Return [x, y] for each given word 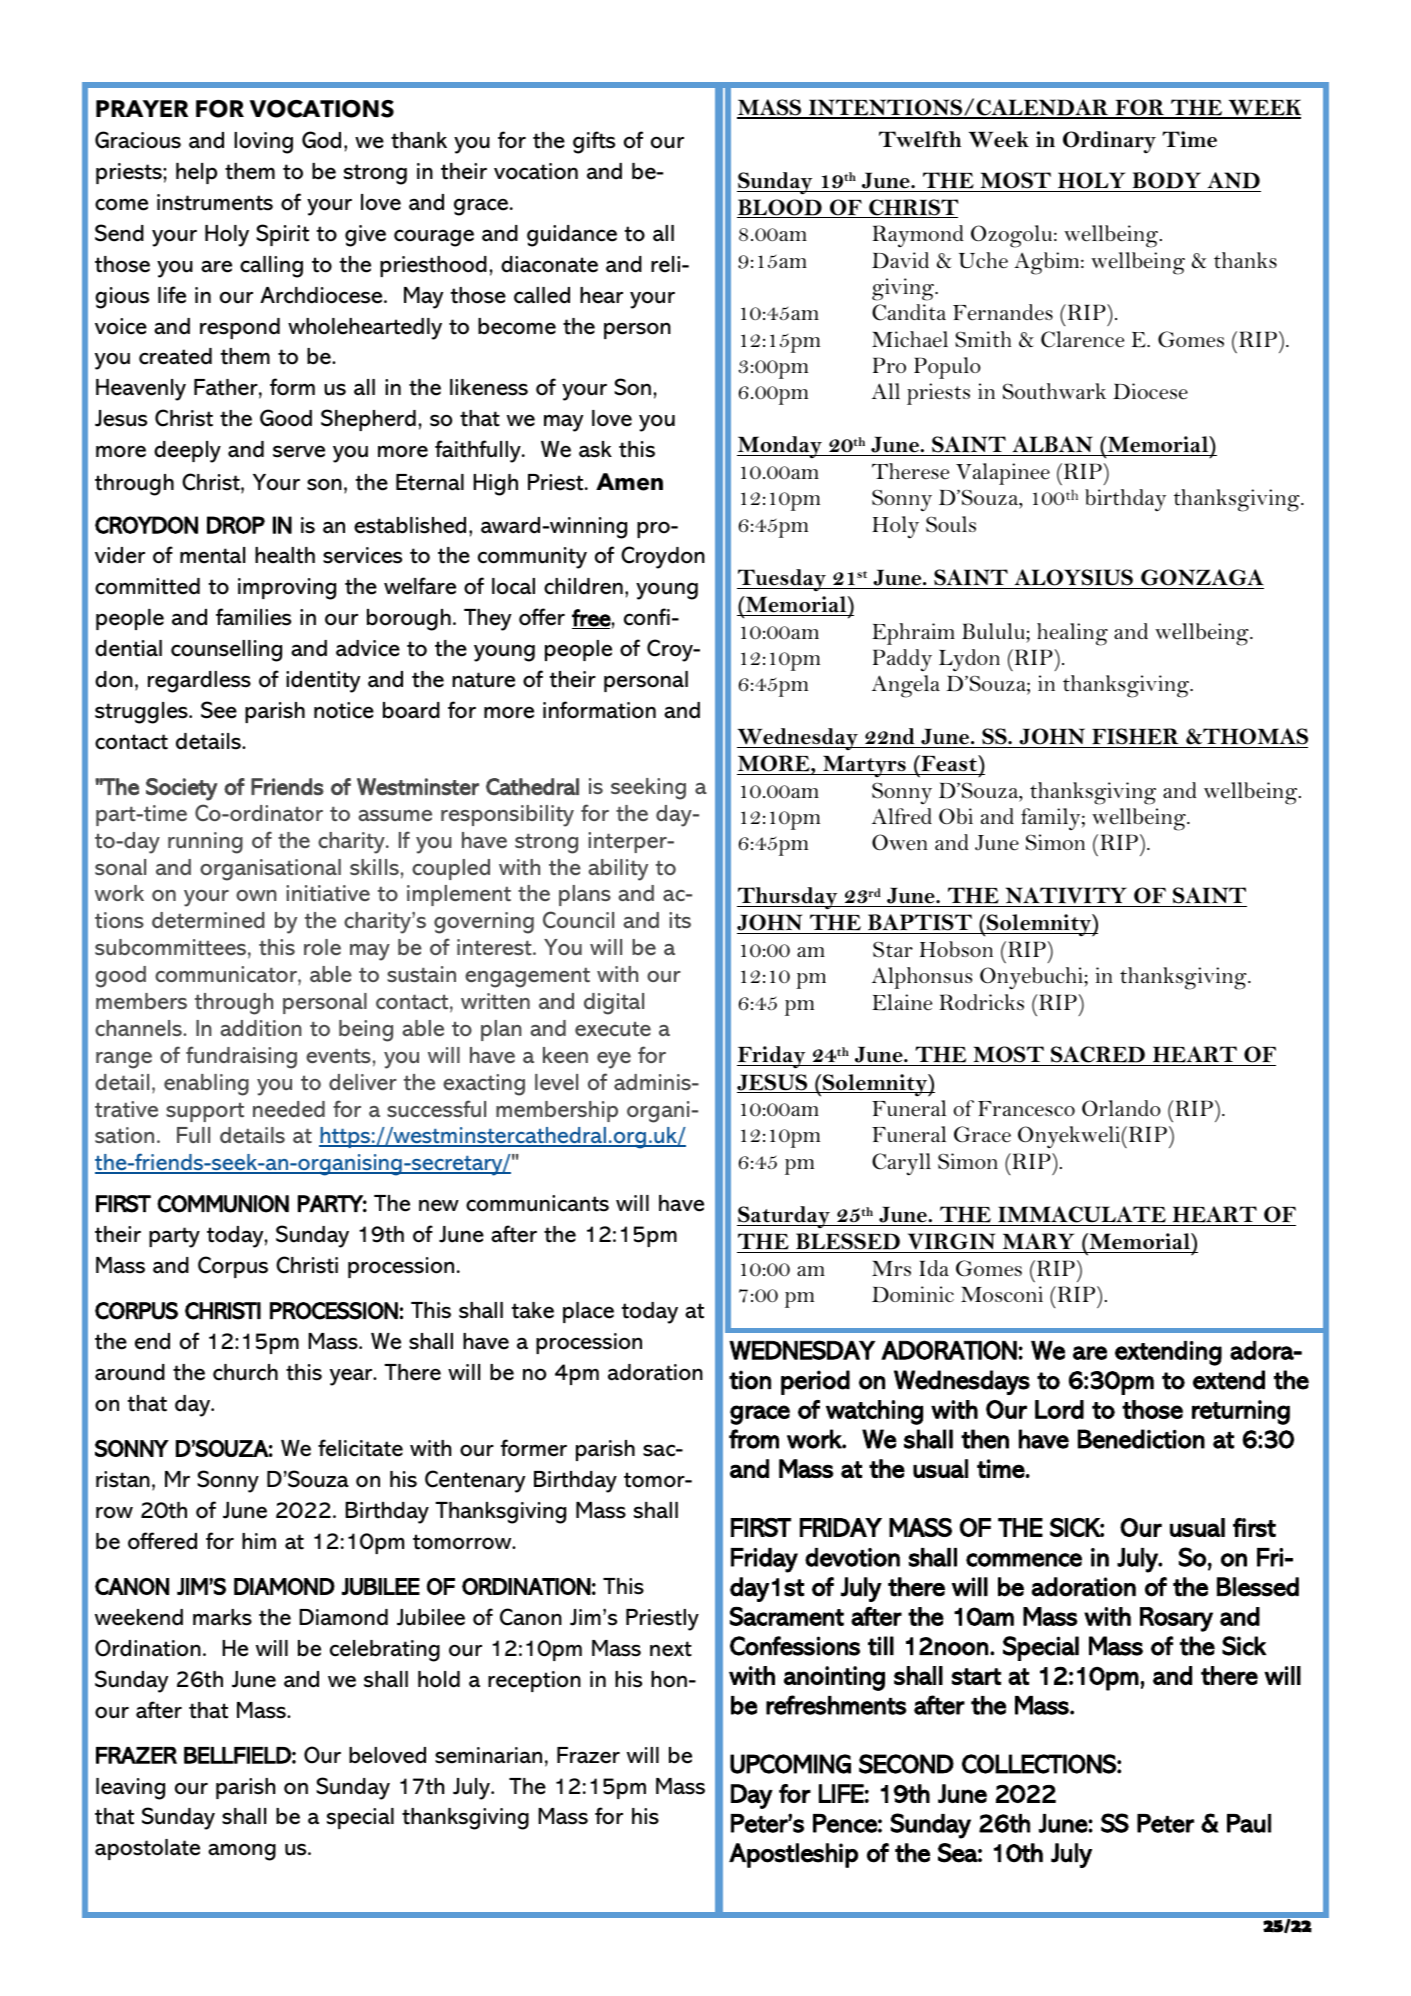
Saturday [784, 1217]
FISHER [1135, 738]
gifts [594, 142]
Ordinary [1109, 142]
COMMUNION [223, 1204]
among [242, 1852]
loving [263, 143]
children [583, 586]
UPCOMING [790, 1764]
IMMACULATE [1082, 1214]
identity [323, 682]
